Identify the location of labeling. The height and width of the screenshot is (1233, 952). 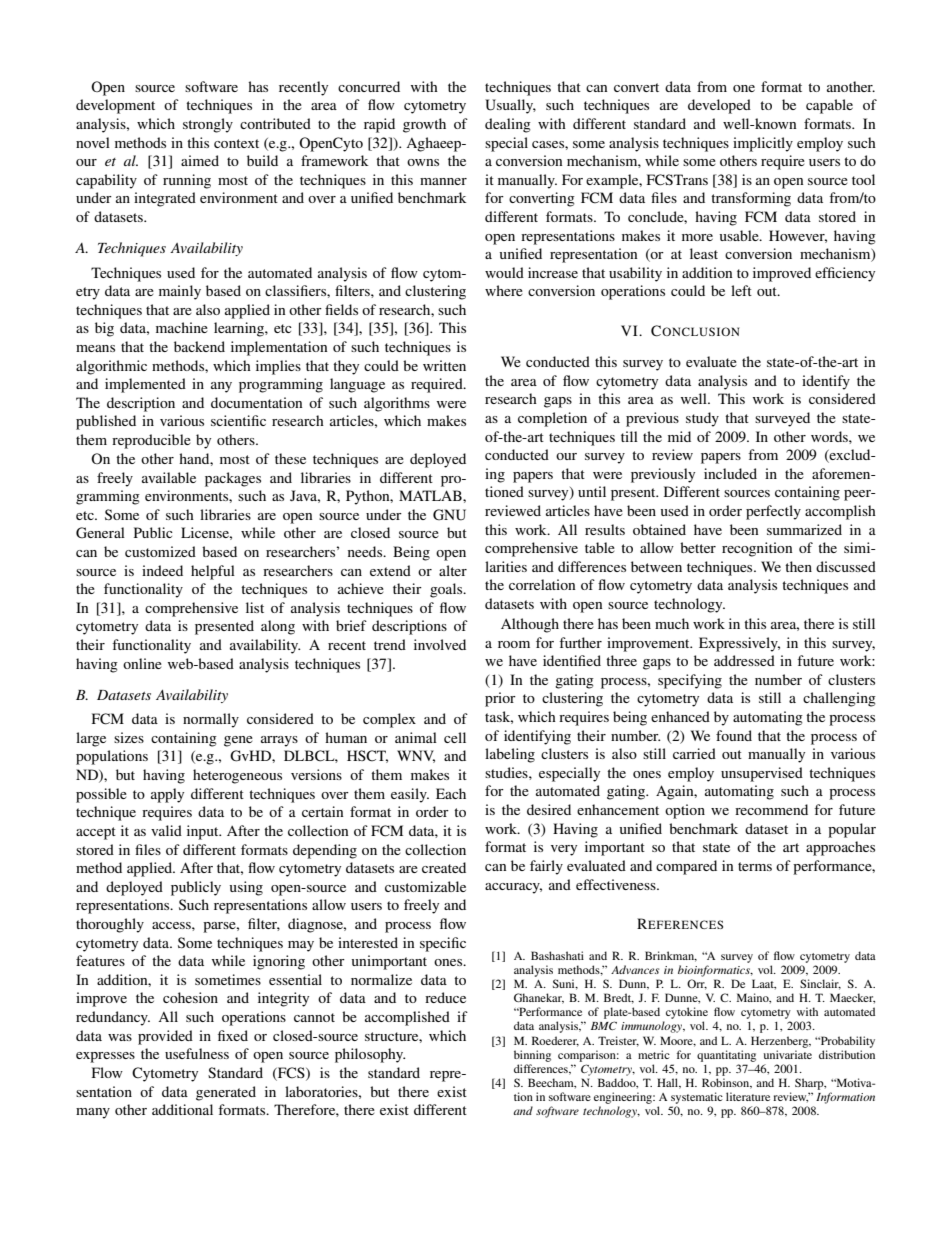
(510, 755).
